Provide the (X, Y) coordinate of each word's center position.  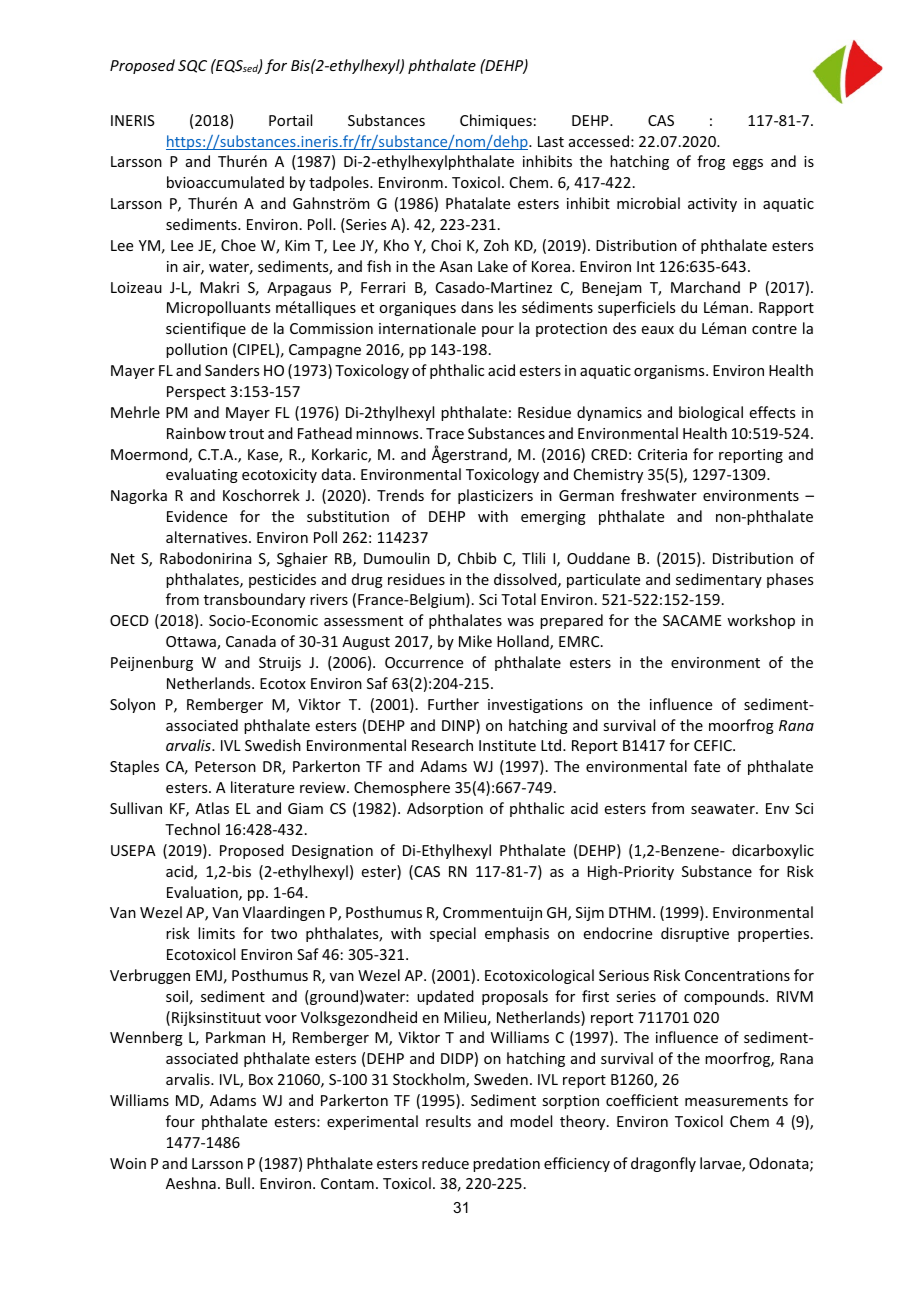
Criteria (662, 454)
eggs (748, 164)
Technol (192, 829)
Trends (400, 495)
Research (442, 745)
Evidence (197, 516)
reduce (445, 1163)
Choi (446, 245)
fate (707, 766)
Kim (297, 245)
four (180, 1121)
